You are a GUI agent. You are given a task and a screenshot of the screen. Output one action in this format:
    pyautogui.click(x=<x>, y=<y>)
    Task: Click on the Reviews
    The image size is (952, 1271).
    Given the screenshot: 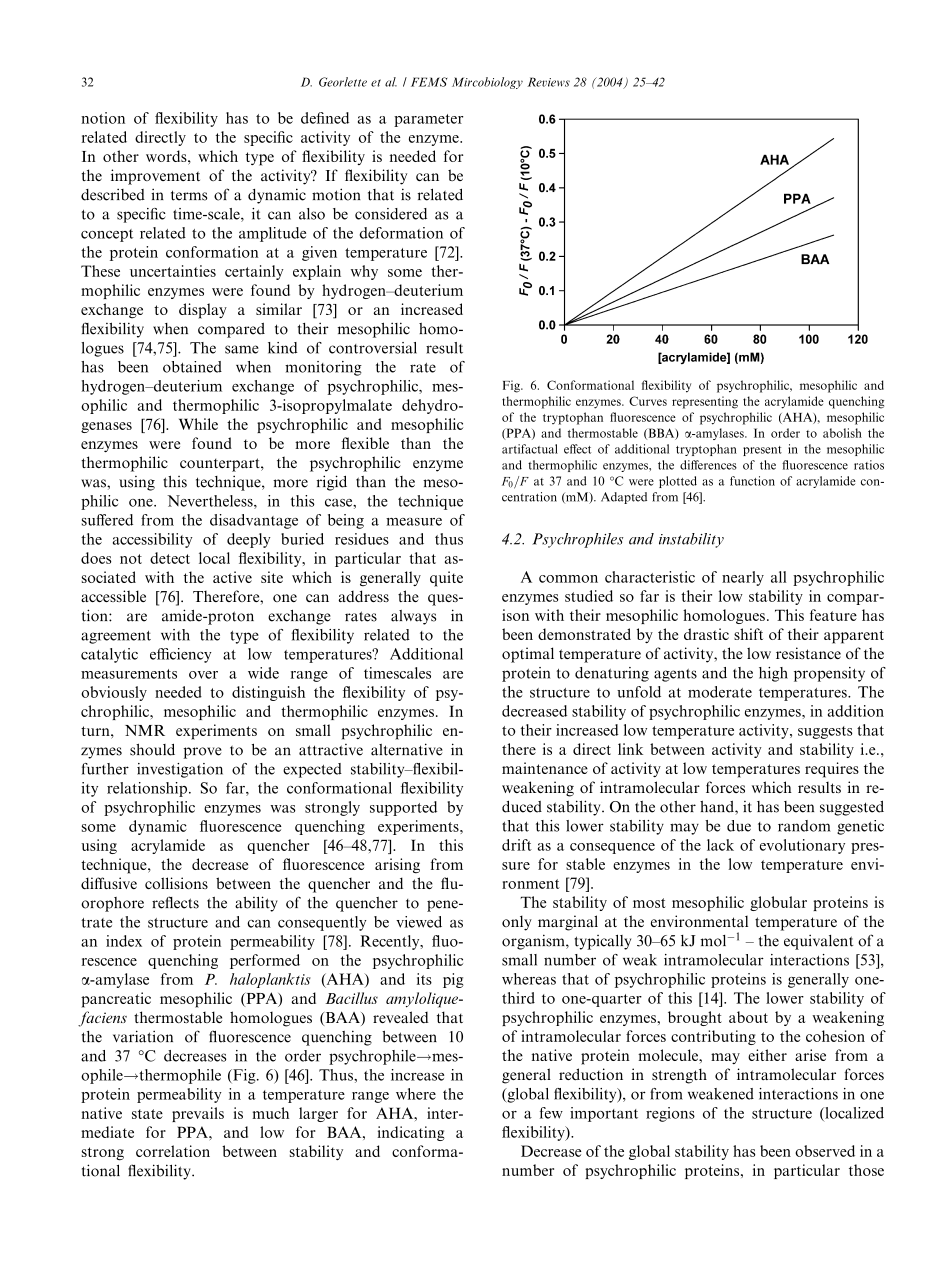 What is the action you would take?
    pyautogui.click(x=548, y=82)
